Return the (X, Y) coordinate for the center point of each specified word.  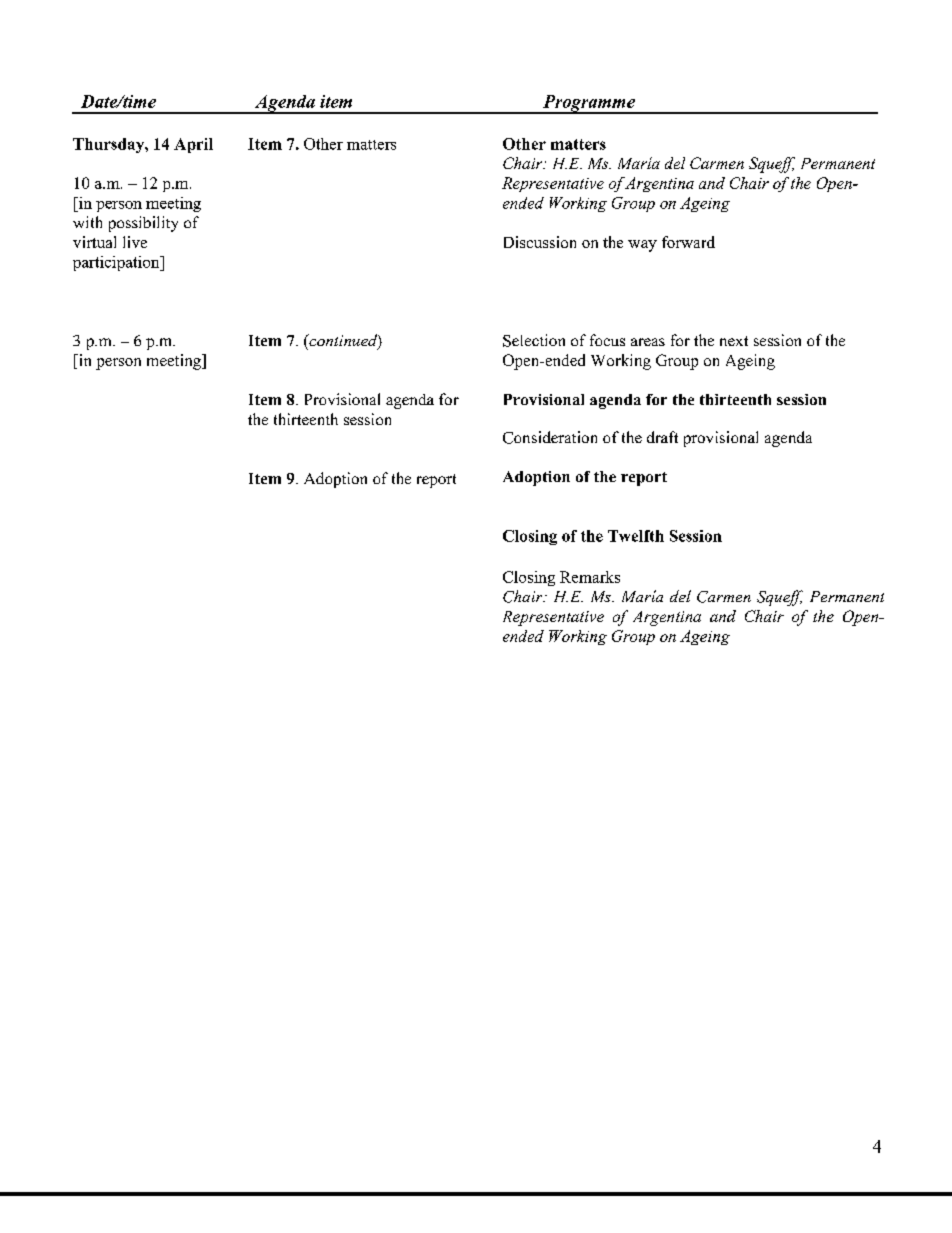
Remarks (590, 577)
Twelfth (636, 536)
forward (688, 242)
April (193, 145)
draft (662, 437)
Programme (589, 104)
